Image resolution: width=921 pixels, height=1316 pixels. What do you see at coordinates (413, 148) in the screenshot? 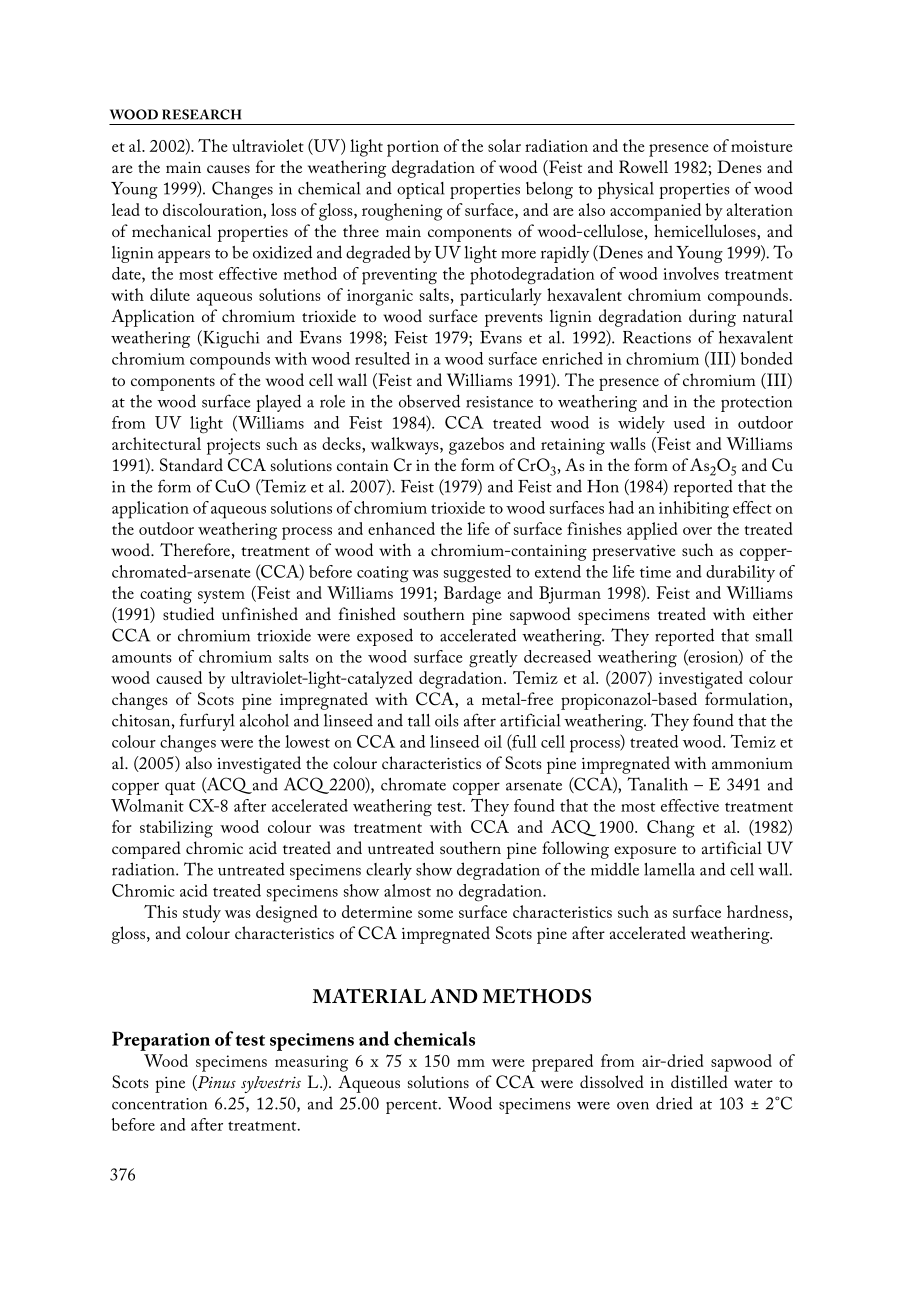
I see `portion` at bounding box center [413, 148].
